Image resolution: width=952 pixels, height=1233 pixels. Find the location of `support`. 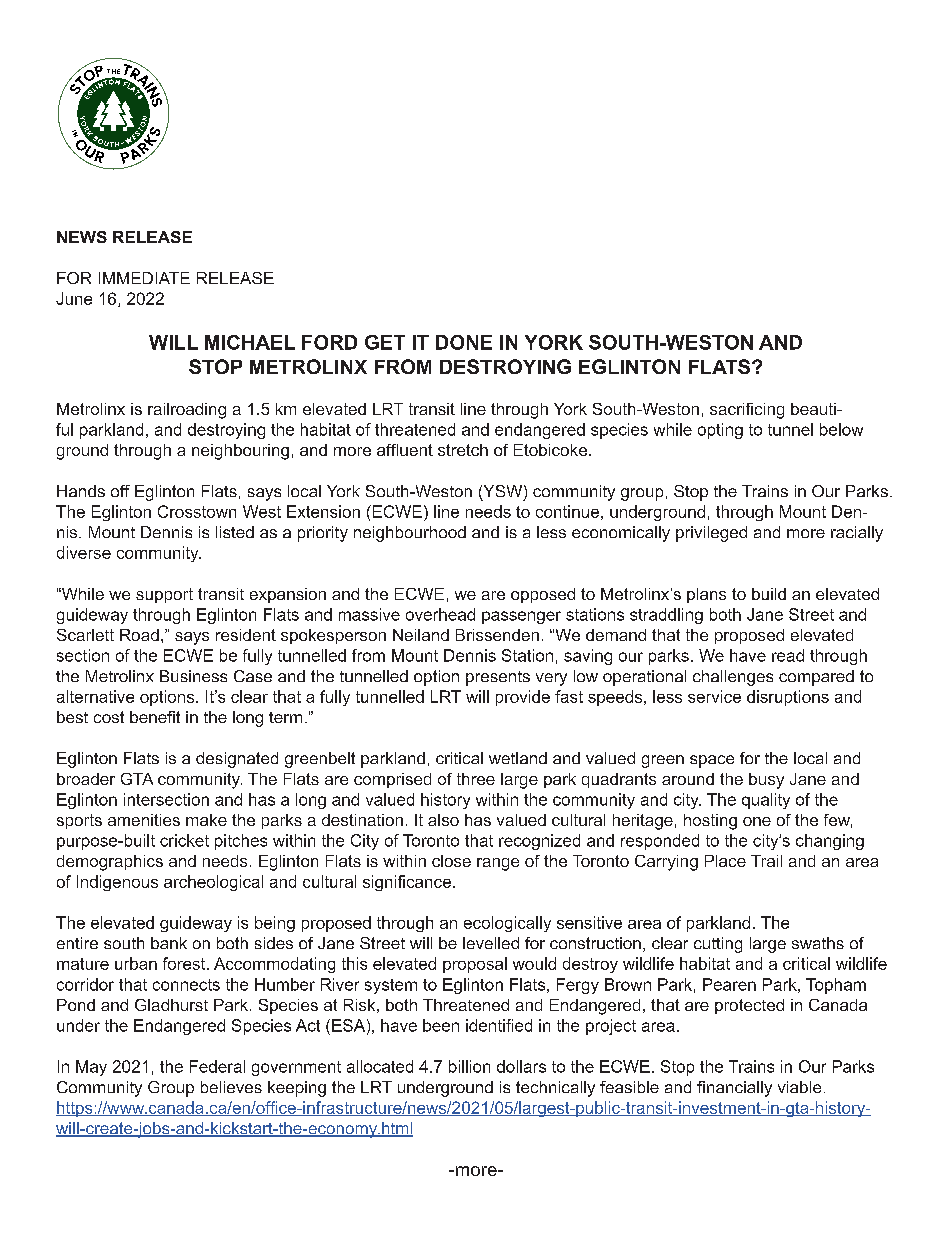

support is located at coordinates (164, 595).
